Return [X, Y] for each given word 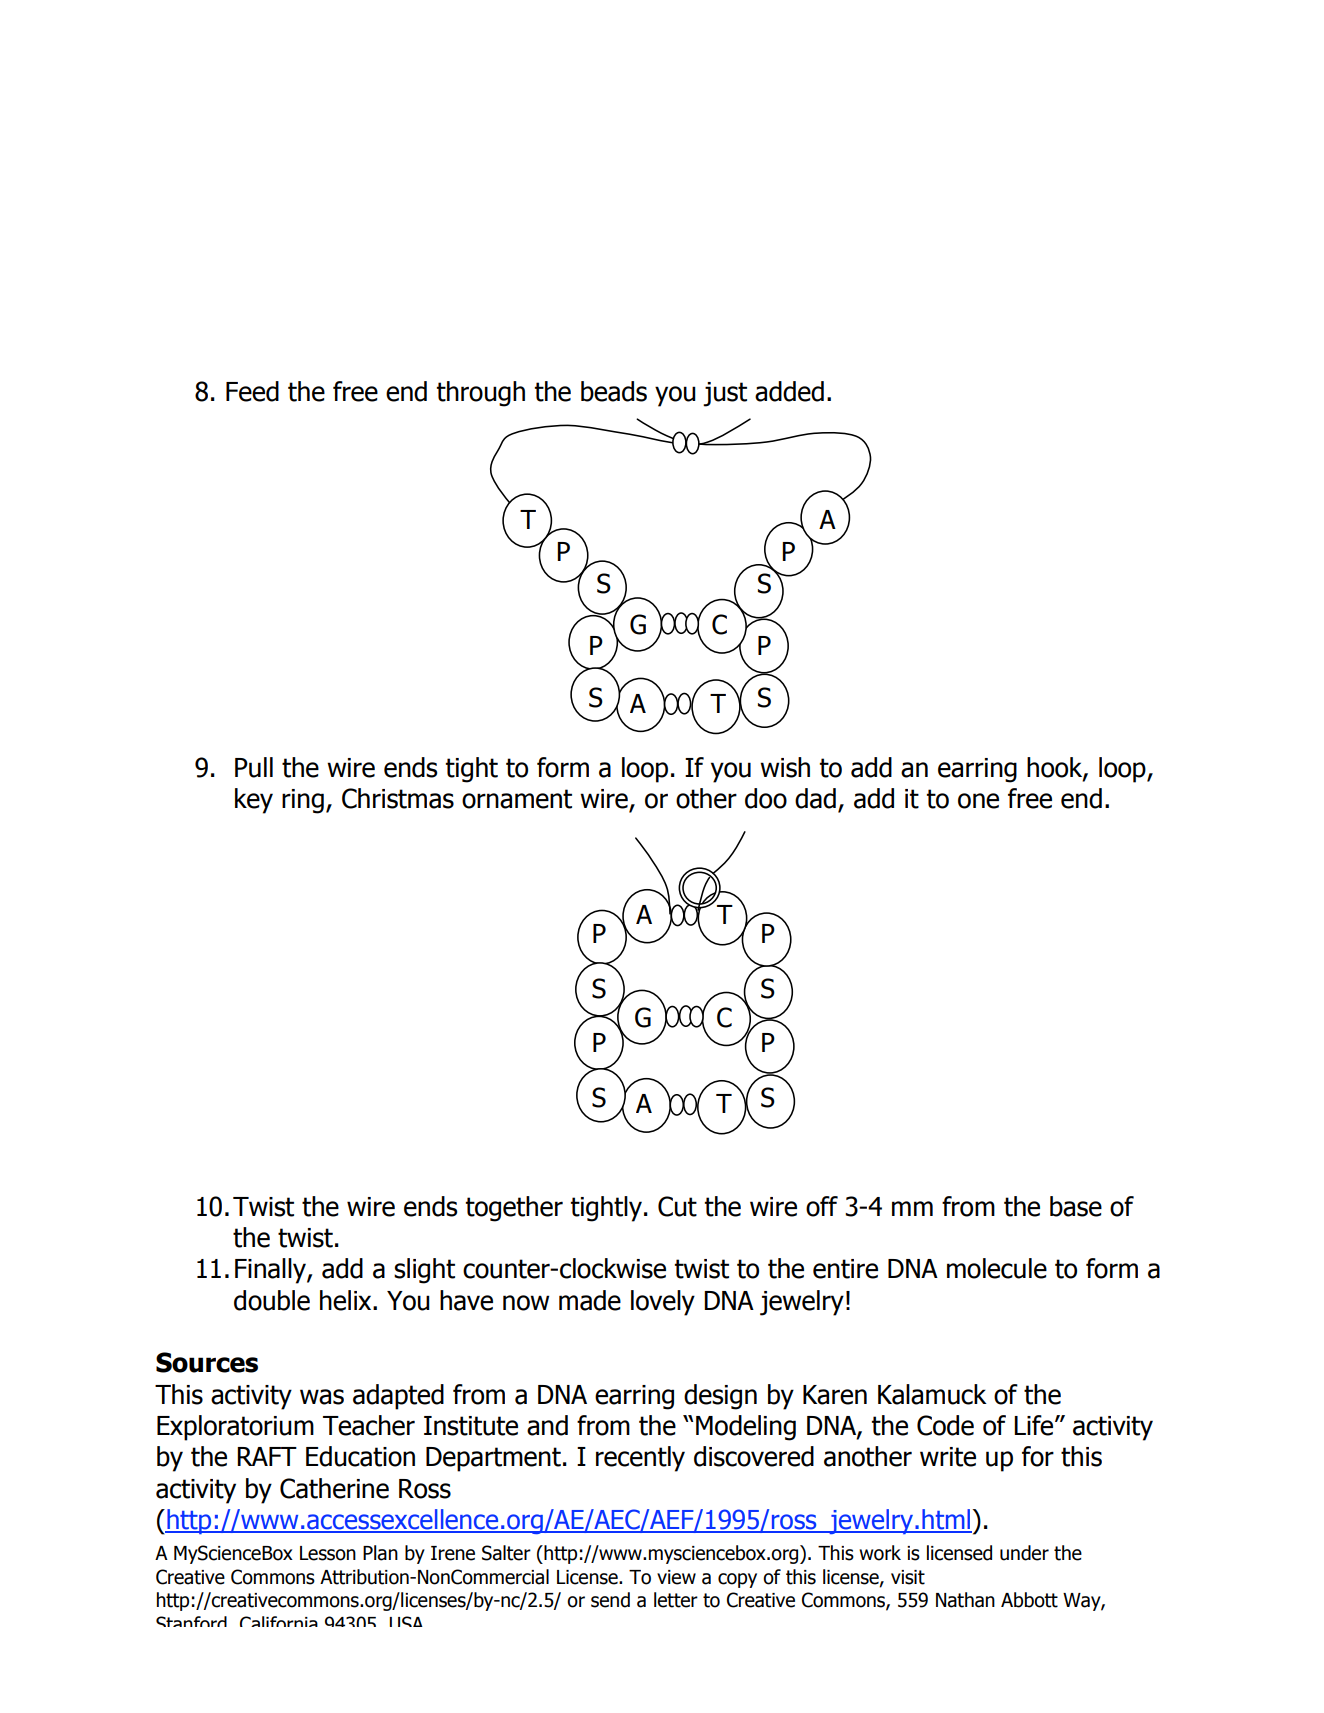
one [978, 801]
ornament [517, 799]
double [272, 1300]
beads [614, 391]
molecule [997, 1268]
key [254, 801]
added [789, 391]
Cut [677, 1206]
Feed [252, 391]
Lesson [328, 1553]
